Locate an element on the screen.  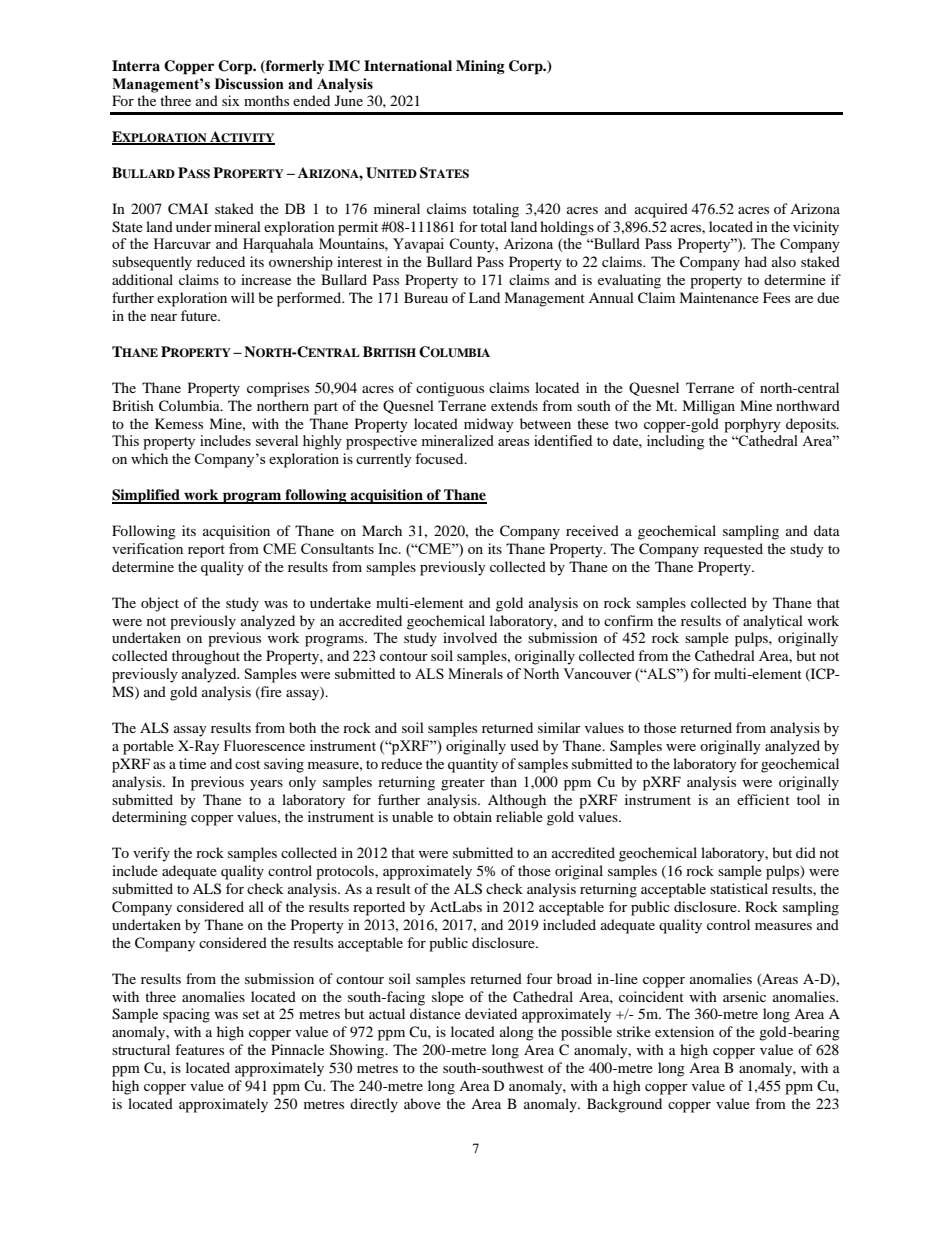
International is located at coordinates (408, 66).
